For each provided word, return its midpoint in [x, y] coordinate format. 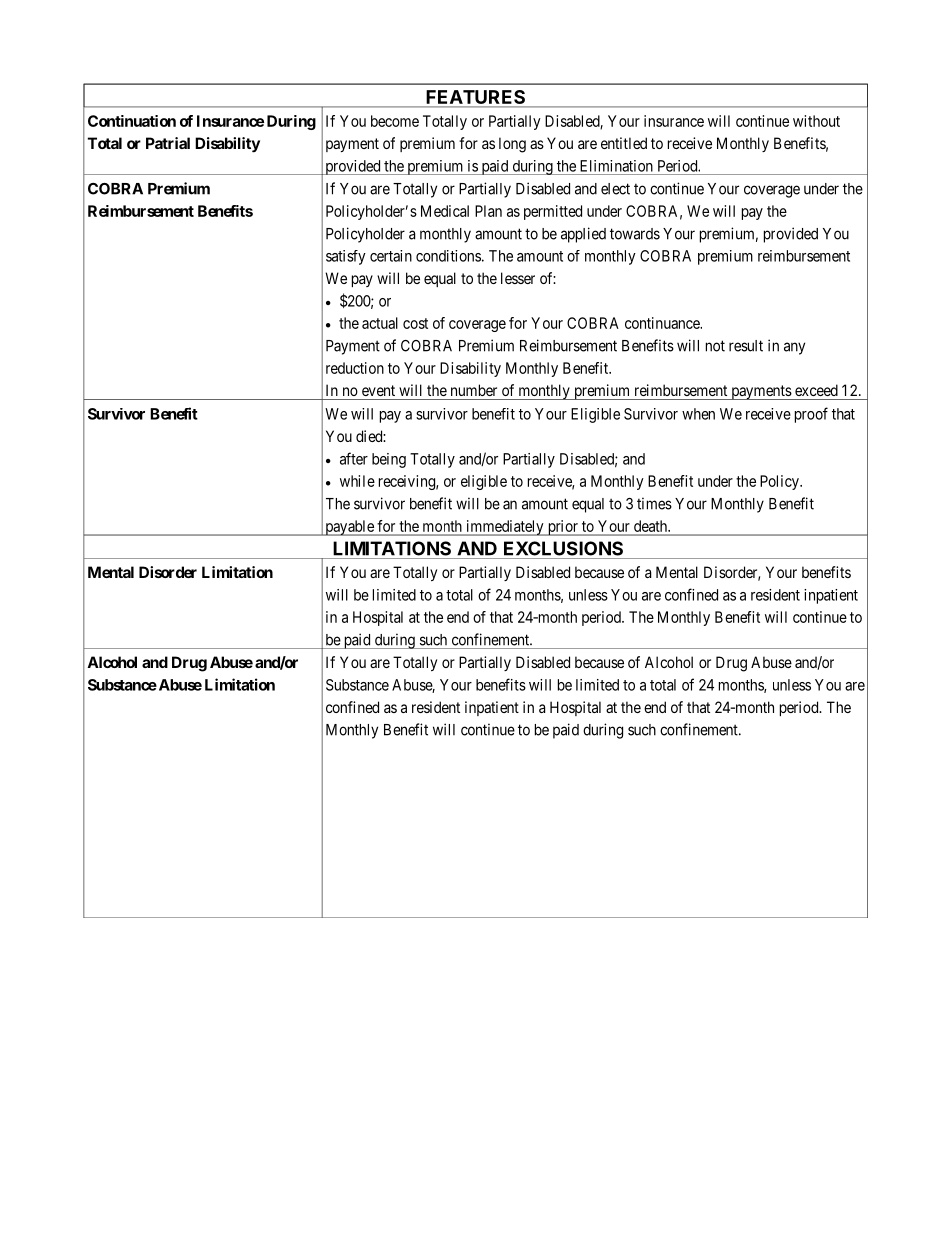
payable [349, 528]
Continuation [132, 121]
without [816, 121]
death [652, 526]
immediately [505, 528]
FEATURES [476, 98]
